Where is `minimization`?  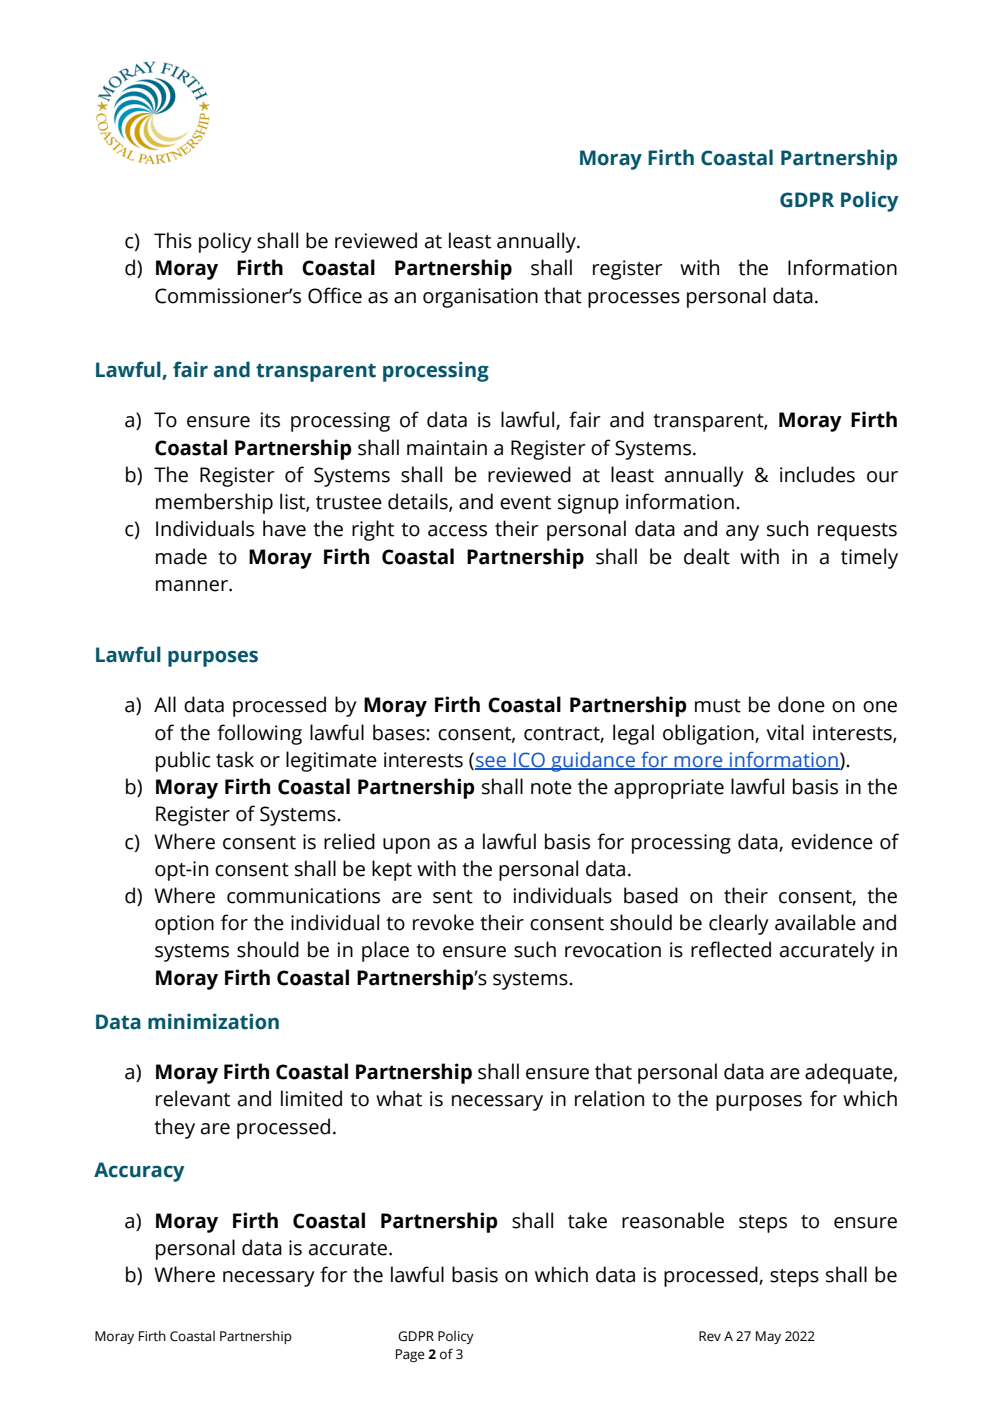
minimization is located at coordinates (213, 1021).
